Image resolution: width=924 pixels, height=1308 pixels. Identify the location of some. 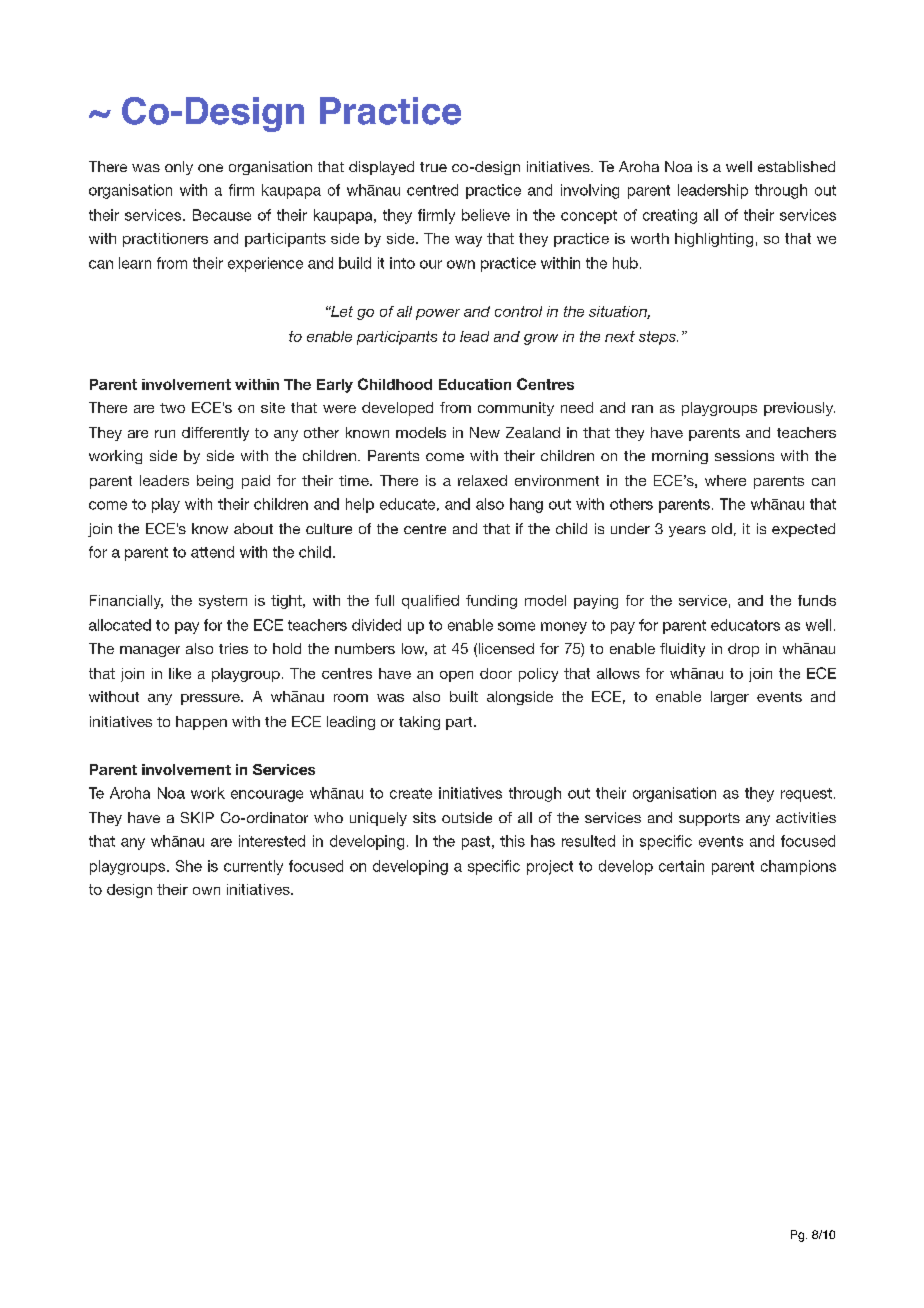
(516, 626).
